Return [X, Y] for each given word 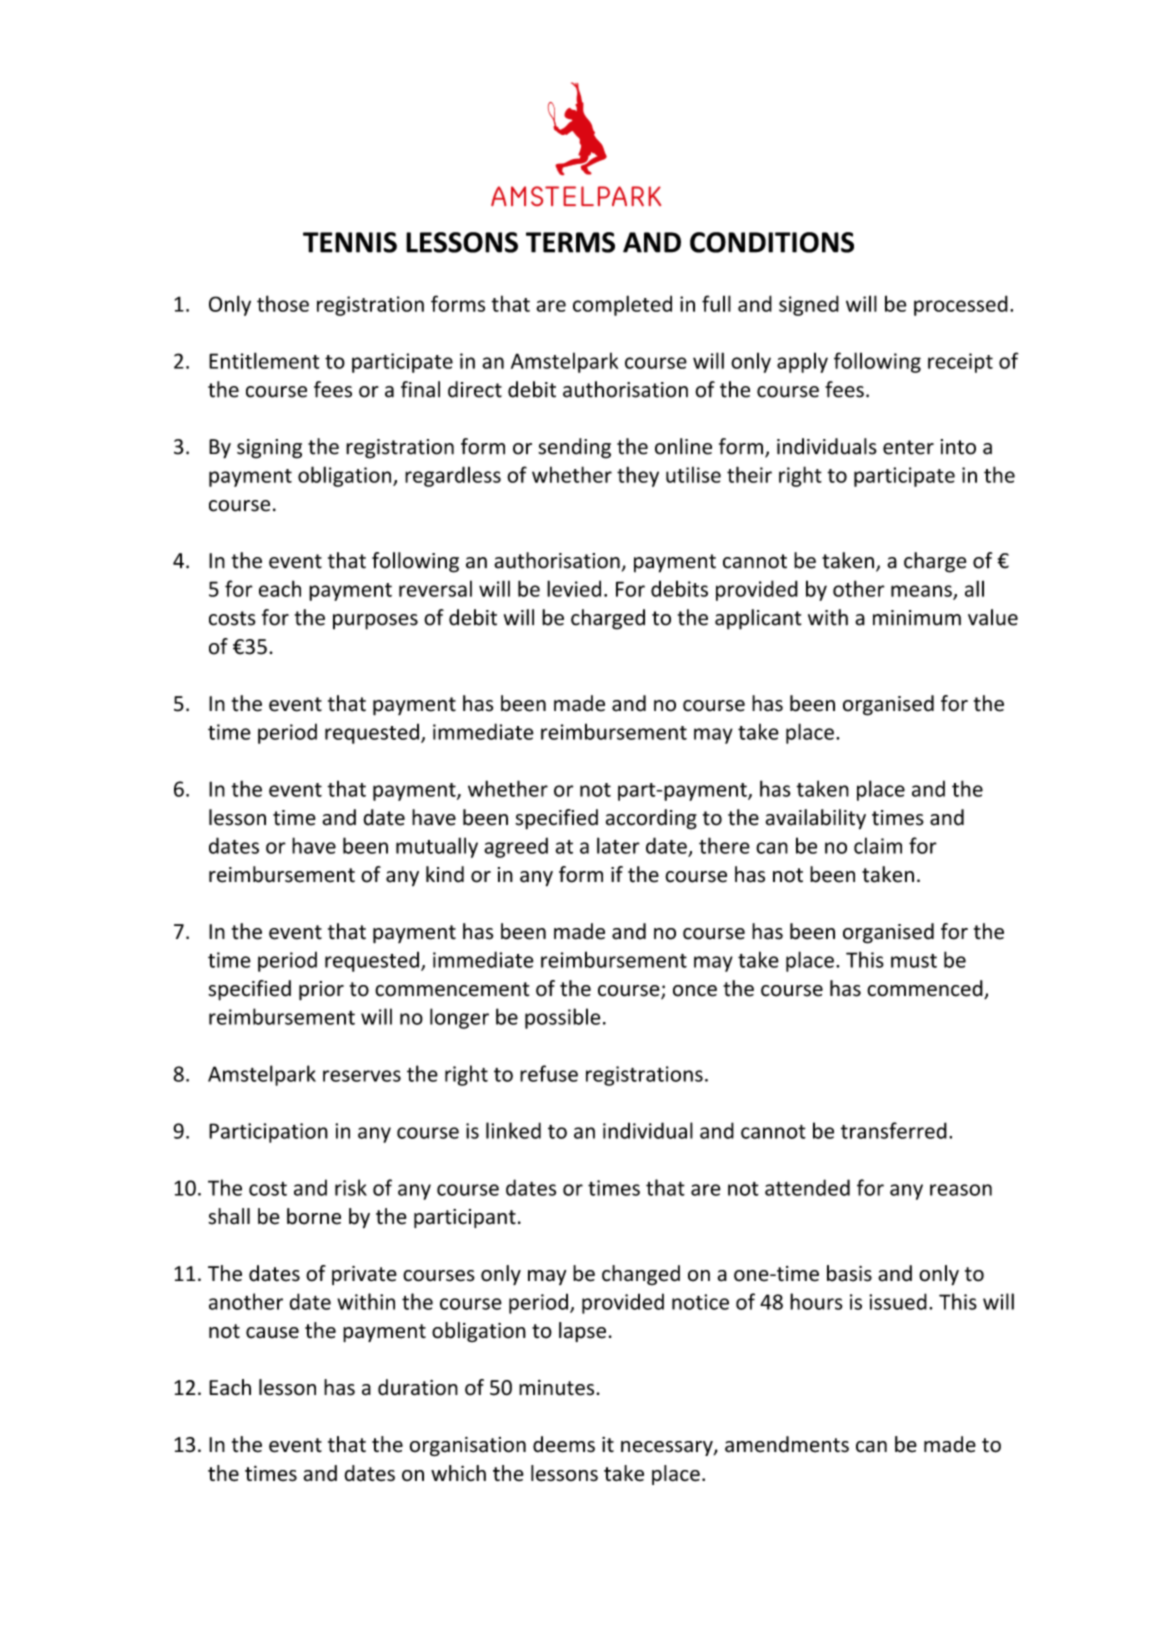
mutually [437, 847]
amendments [787, 1444]
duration [418, 1387]
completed [622, 305]
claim [878, 845]
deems [564, 1444]
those [283, 303]
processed [961, 305]
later [618, 845]
